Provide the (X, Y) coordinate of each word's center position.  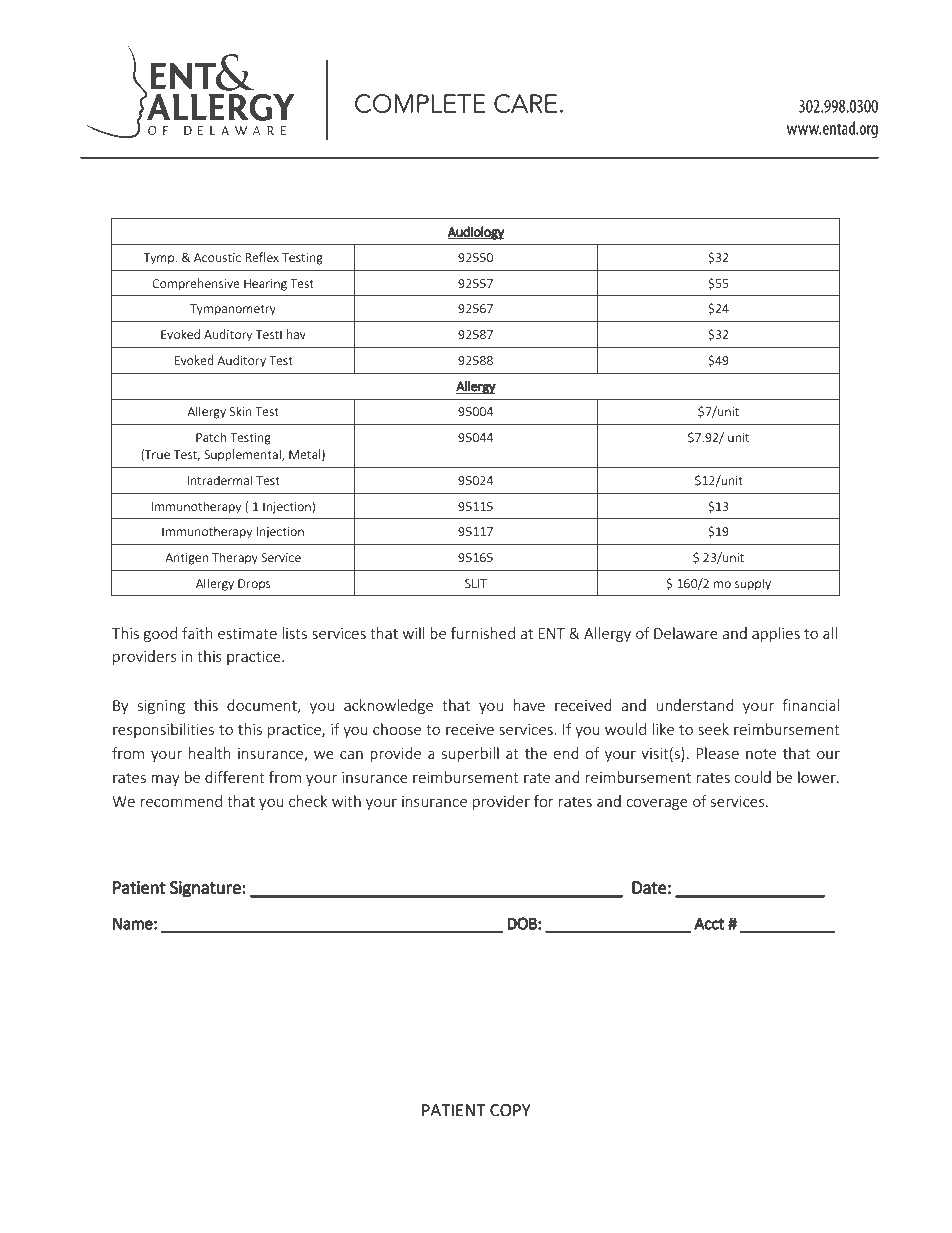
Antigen (186, 559)
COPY (510, 1110)
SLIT (476, 583)
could (752, 777)
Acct (709, 923)
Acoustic (217, 257)
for (544, 801)
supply (753, 584)
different (235, 777)
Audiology (476, 233)
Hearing (265, 285)
